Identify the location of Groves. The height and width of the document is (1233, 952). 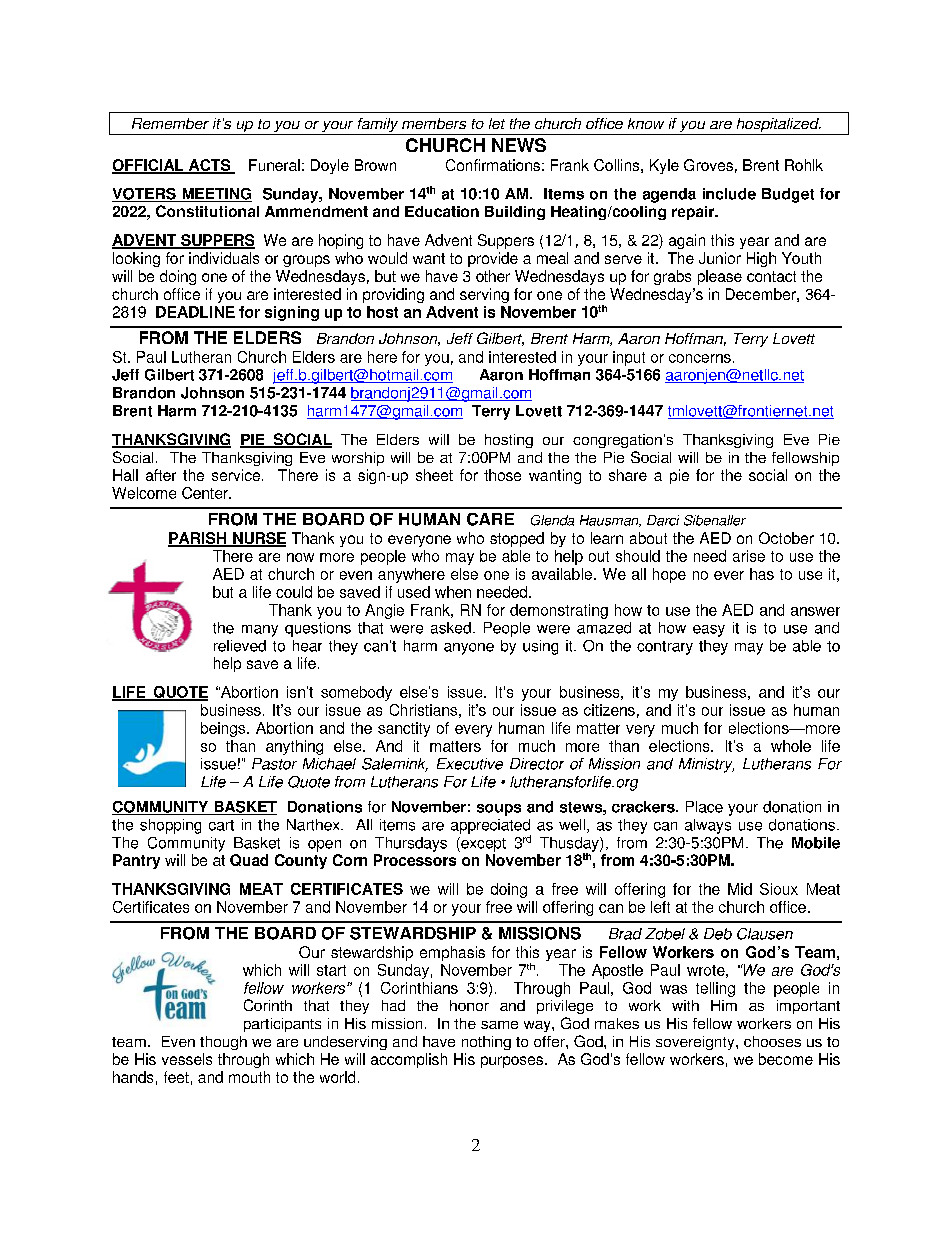
(708, 165).
